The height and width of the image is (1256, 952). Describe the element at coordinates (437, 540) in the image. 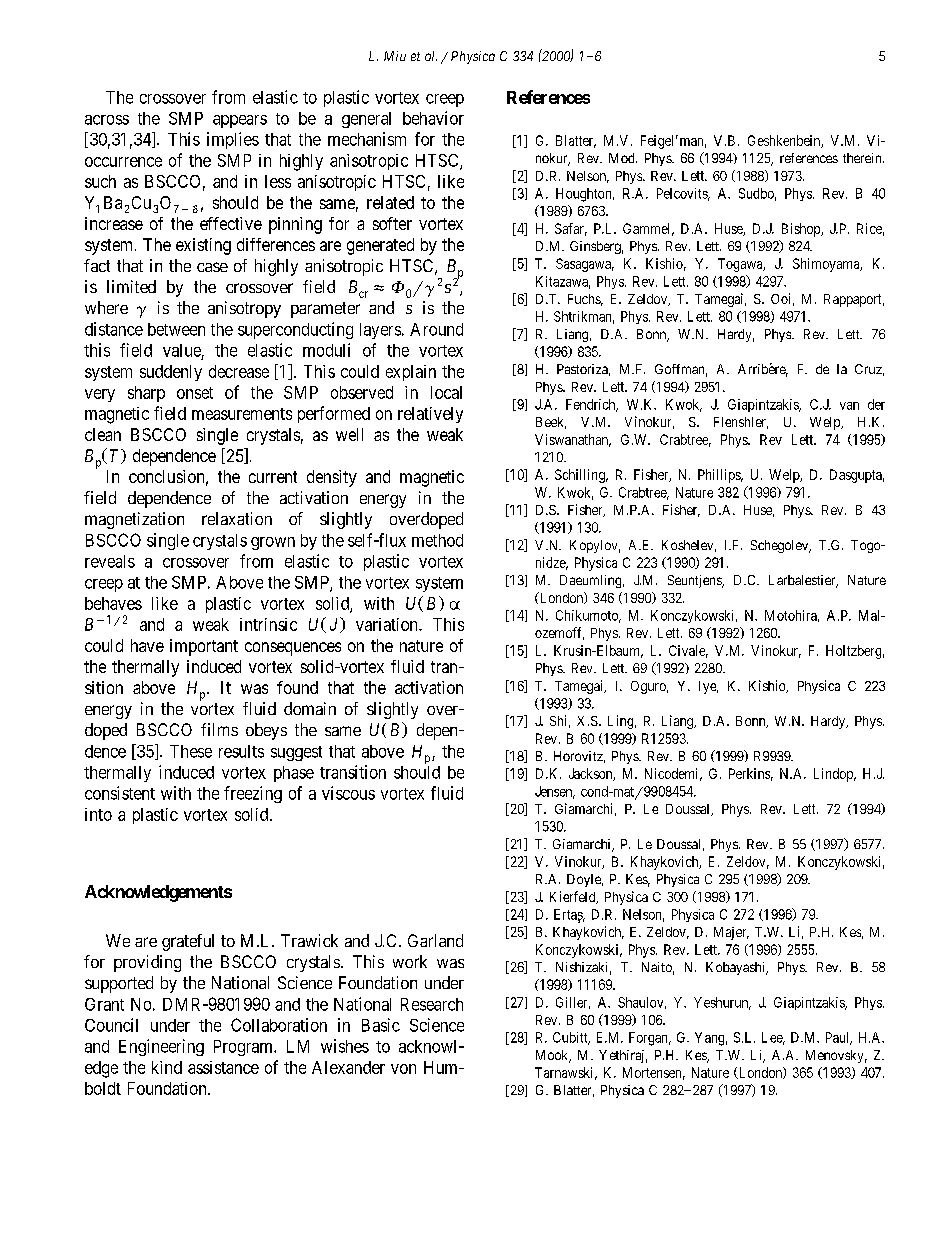

I see `method` at that location.
